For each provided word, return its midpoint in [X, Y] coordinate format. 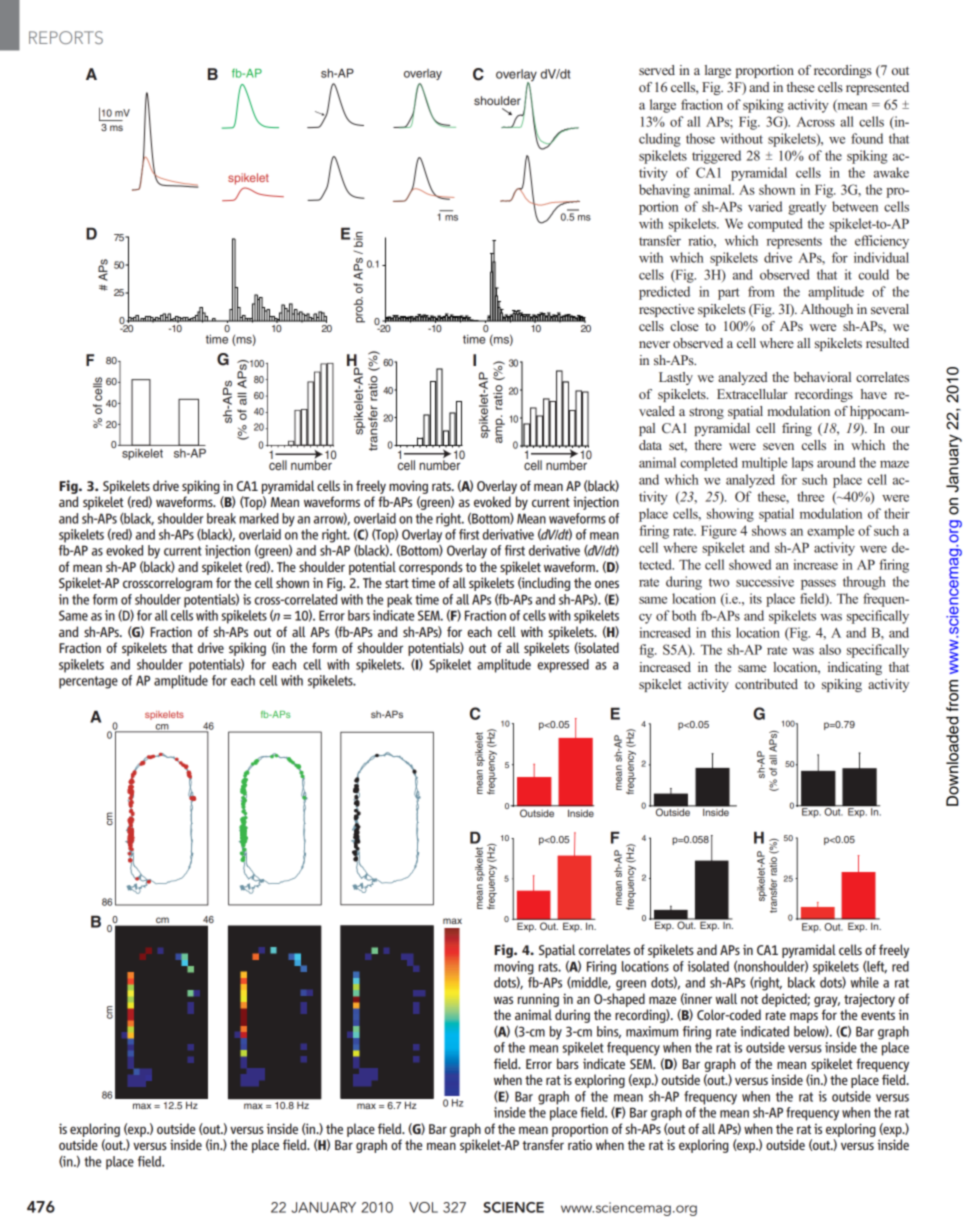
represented [877, 88]
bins [609, 1032]
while [865, 982]
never [654, 344]
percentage [88, 682]
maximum [652, 1031]
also [830, 649]
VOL [423, 1207]
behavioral [822, 377]
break [221, 518]
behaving [664, 191]
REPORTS [66, 37]
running [538, 1000]
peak [399, 601]
